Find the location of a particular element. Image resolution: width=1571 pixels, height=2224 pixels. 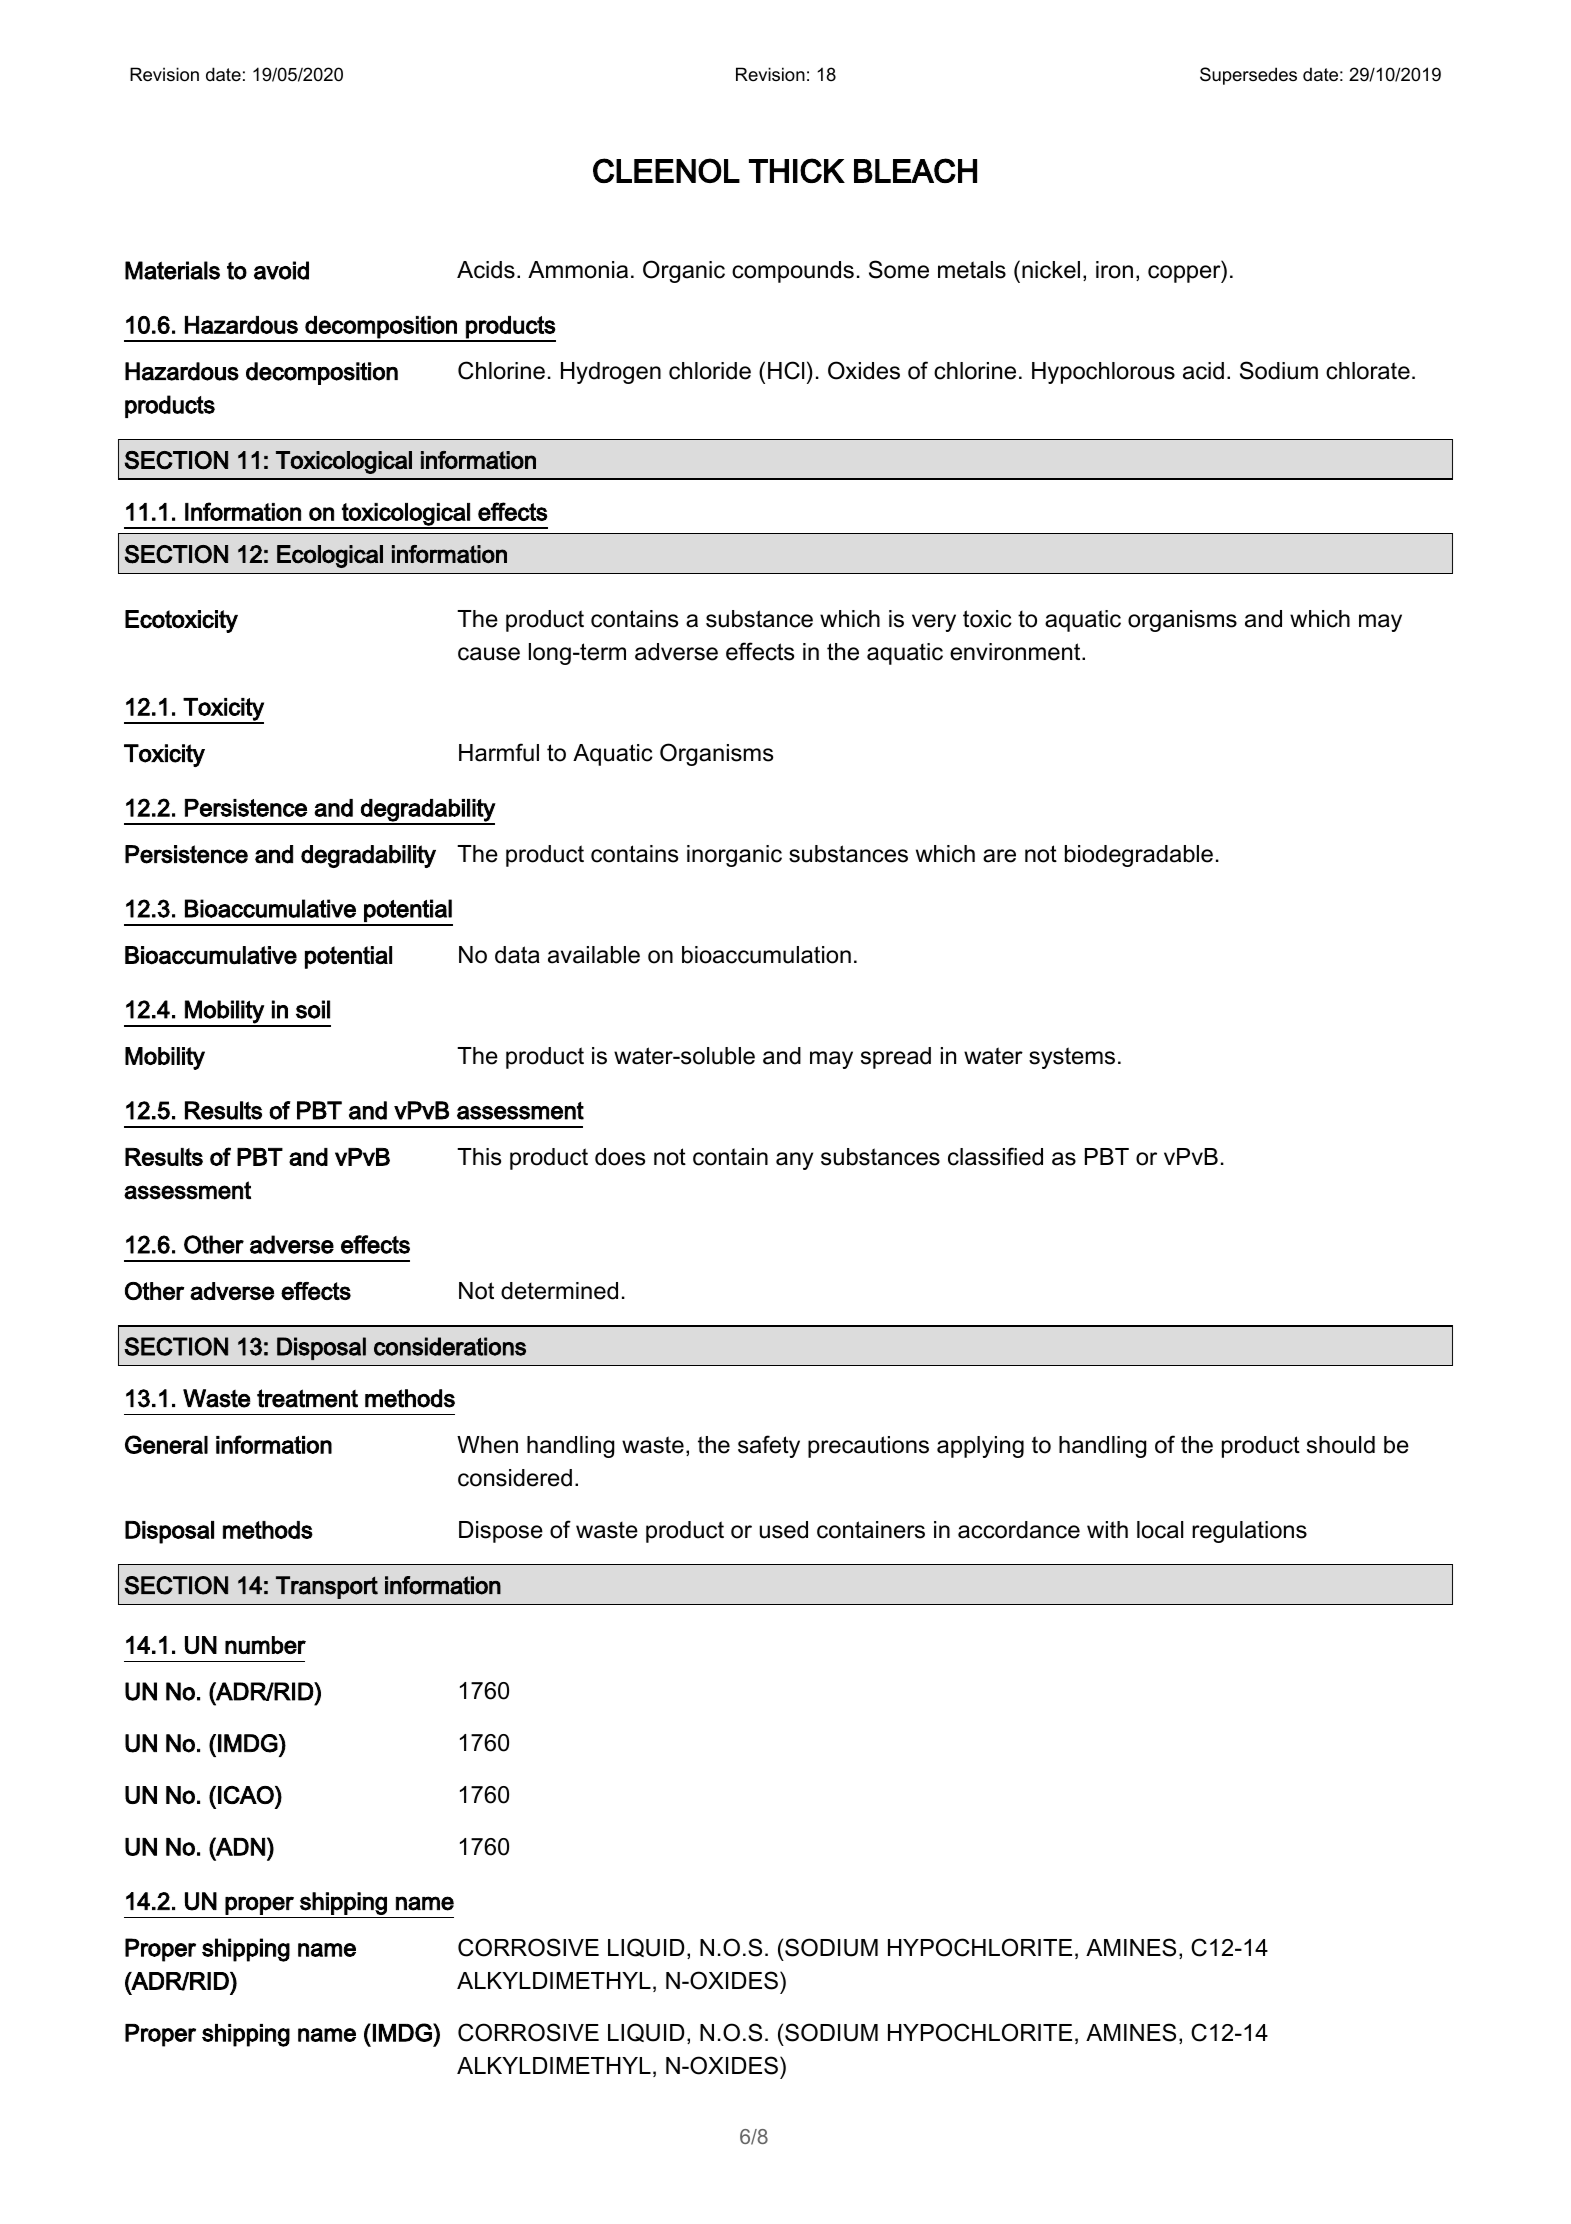

used is located at coordinates (784, 1530).
